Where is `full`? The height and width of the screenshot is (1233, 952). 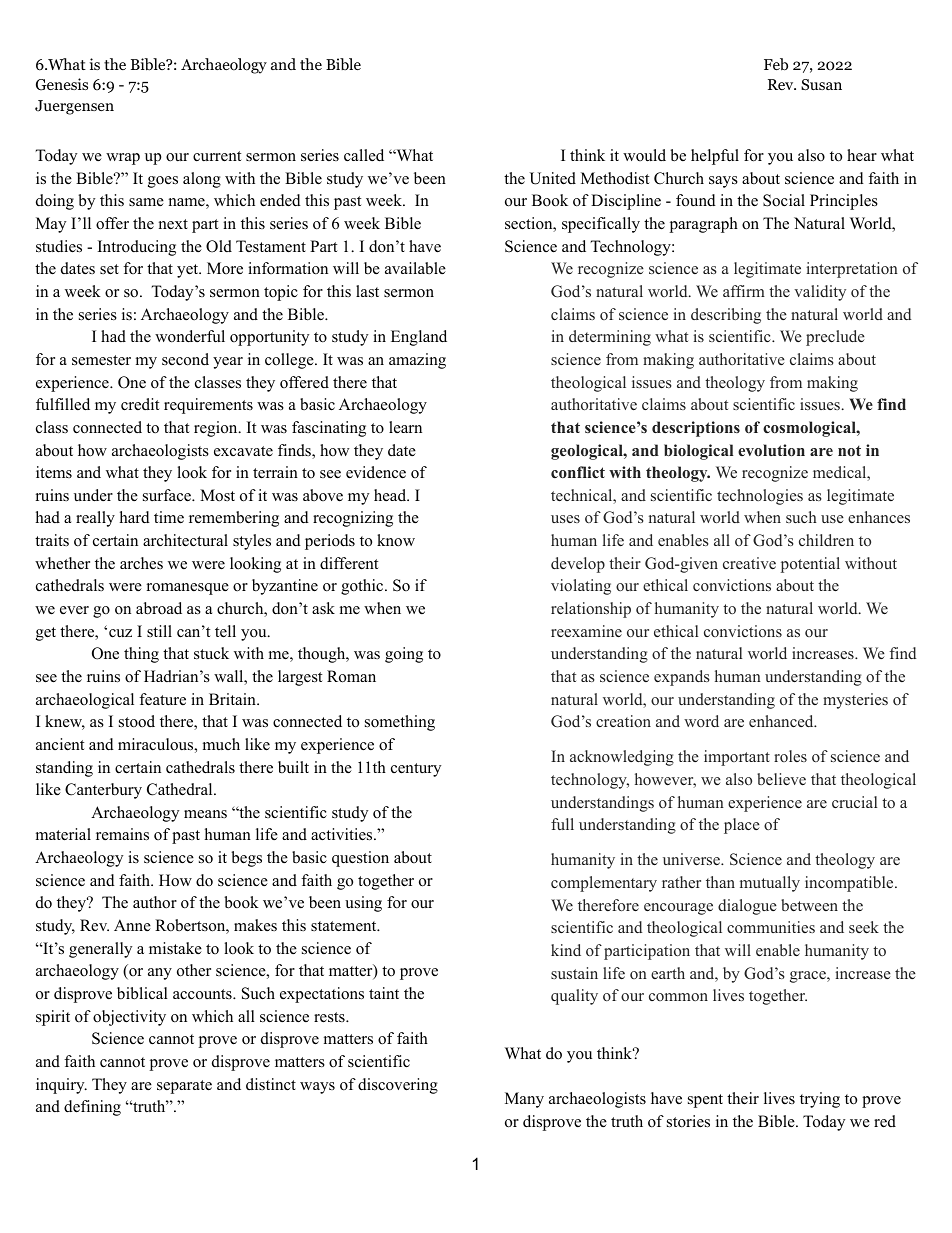 full is located at coordinates (562, 824).
